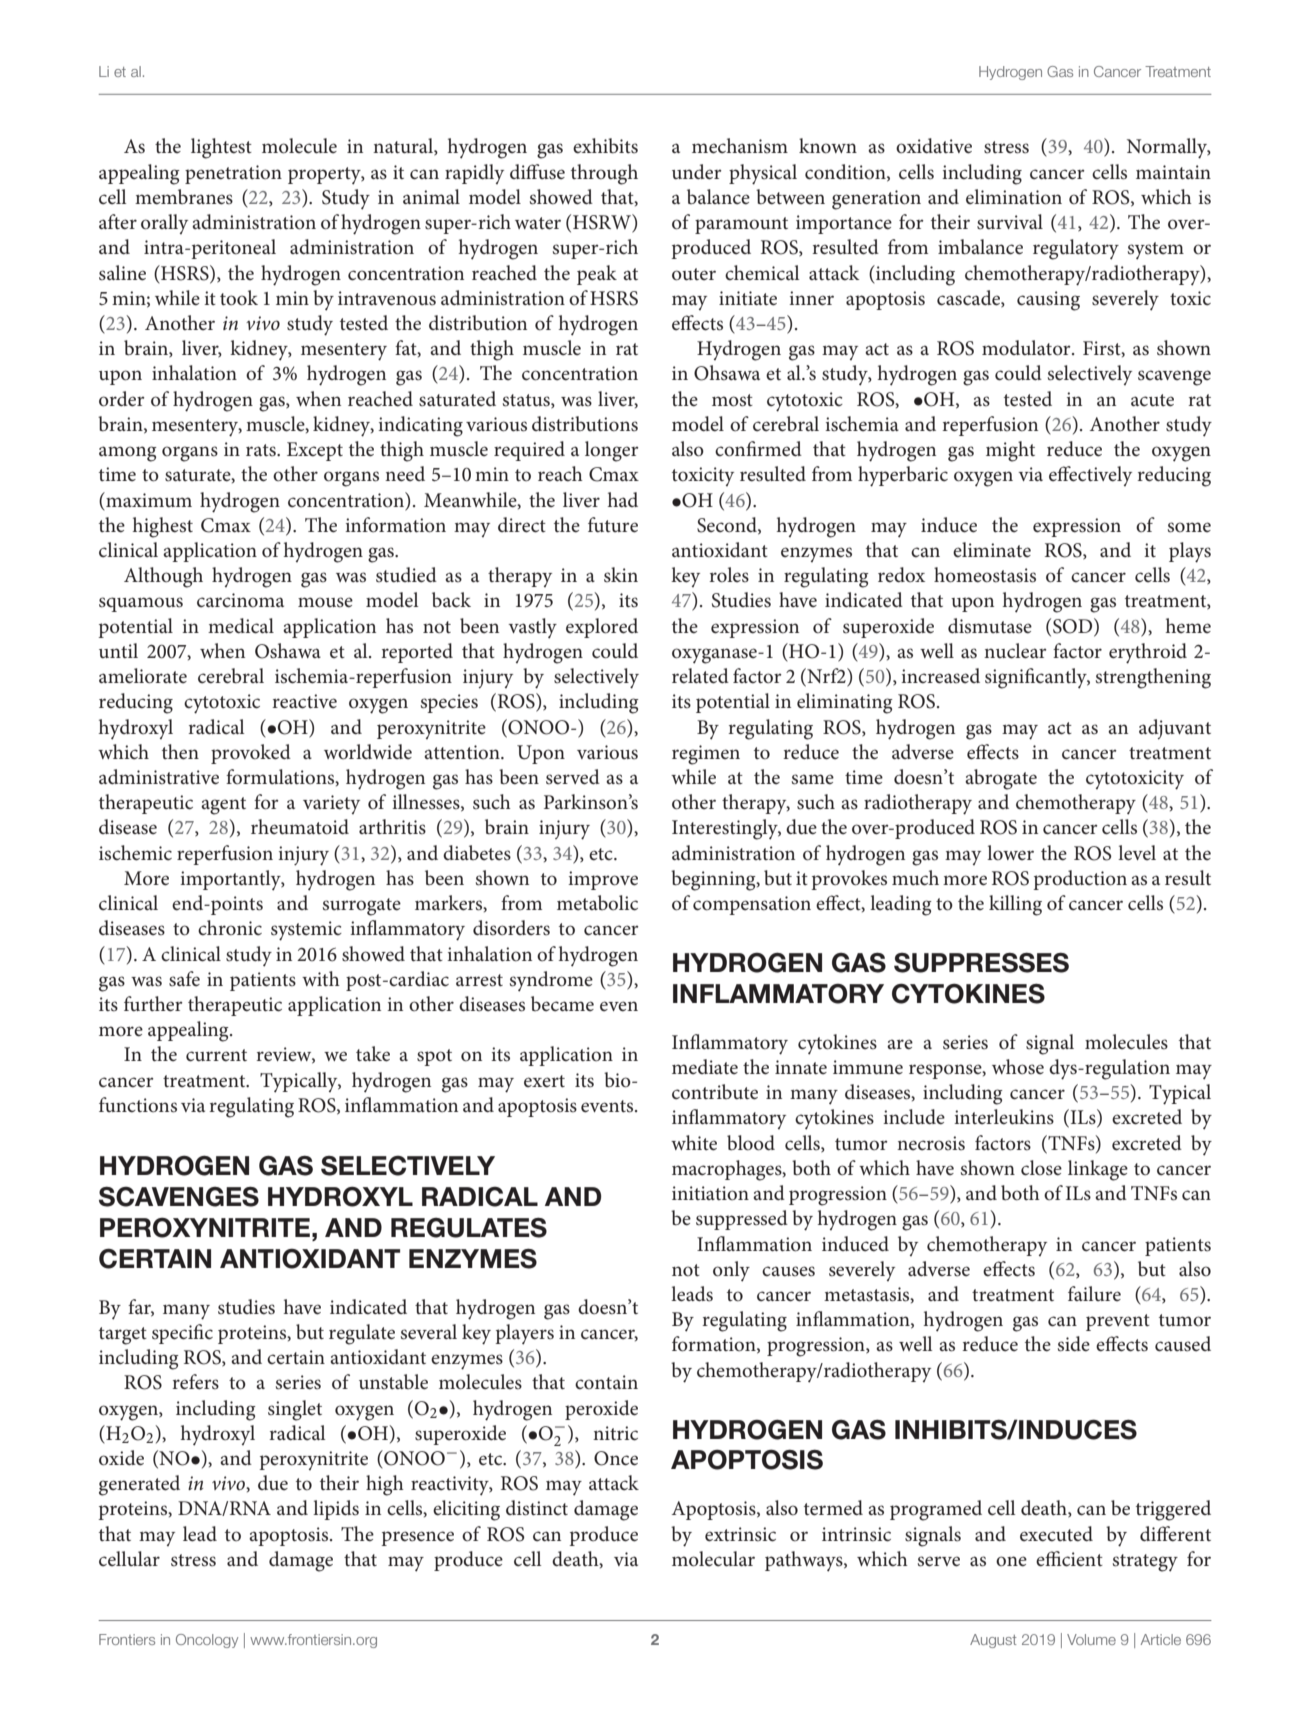 Image resolution: width=1310 pixels, height=1716 pixels. Describe the element at coordinates (697, 172) in the screenshot. I see `under` at that location.
